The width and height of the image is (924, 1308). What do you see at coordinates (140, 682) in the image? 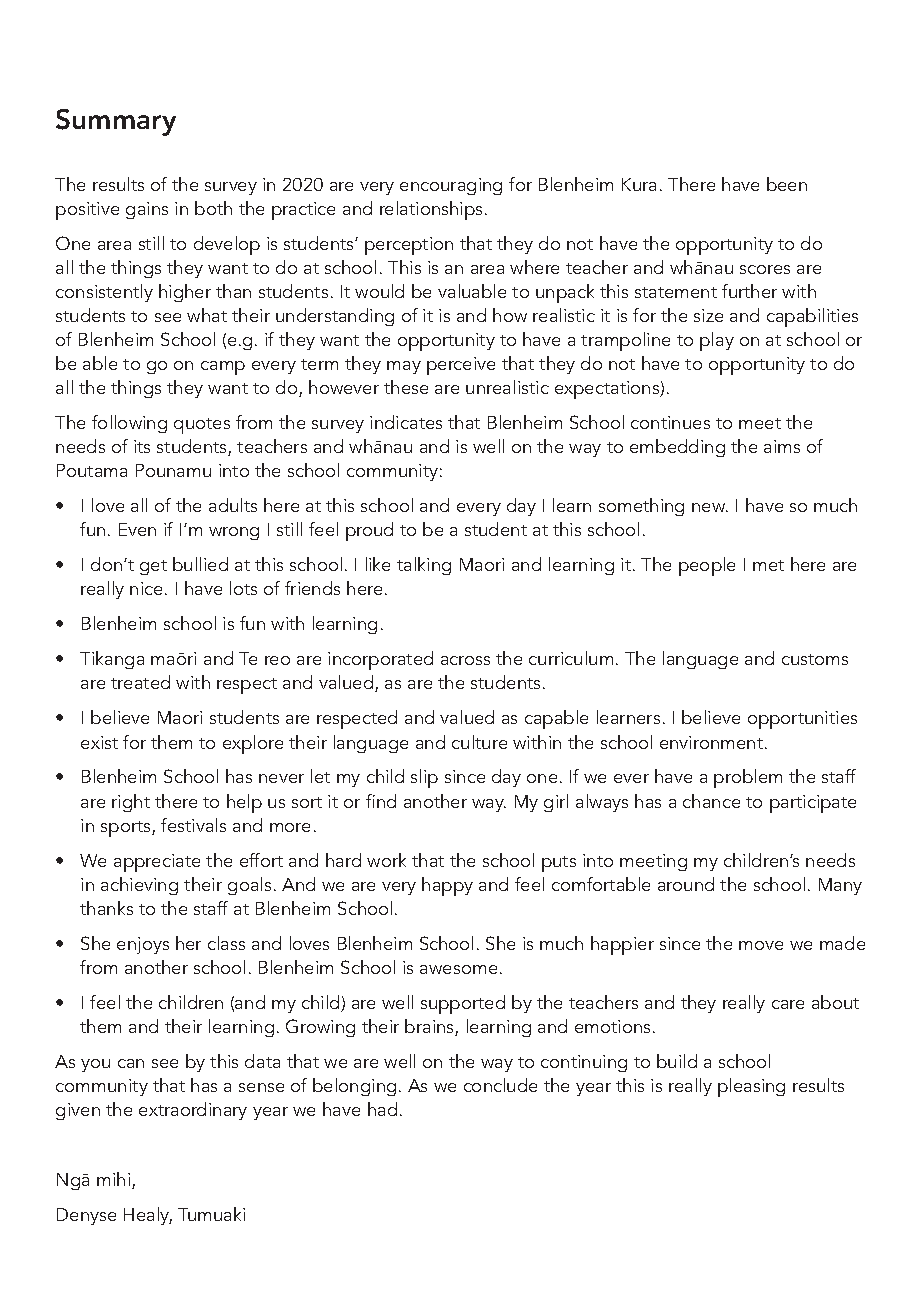
I see `treated` at bounding box center [140, 682].
